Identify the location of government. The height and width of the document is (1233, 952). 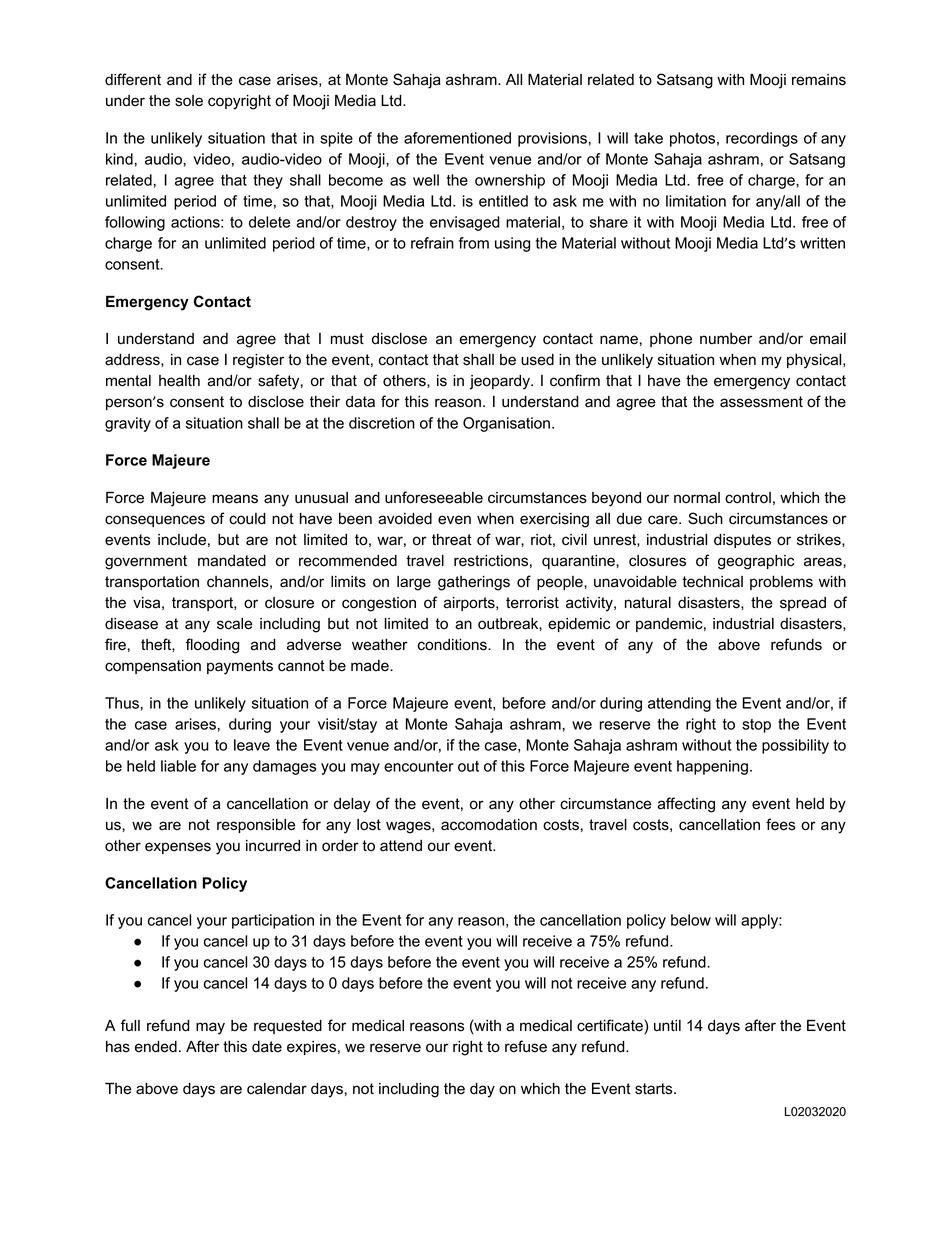
(146, 562).
